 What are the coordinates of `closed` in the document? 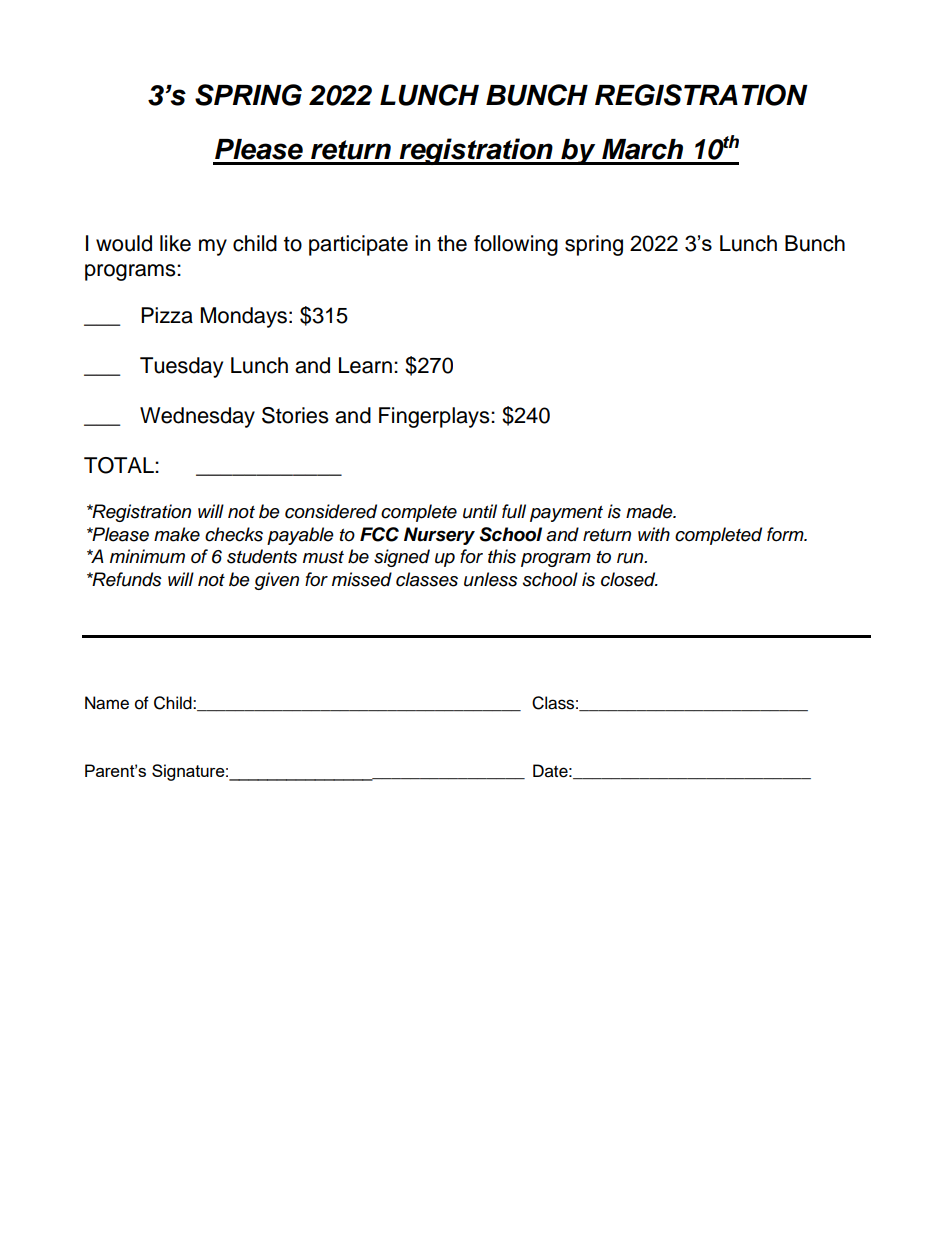 It's located at (629, 579).
